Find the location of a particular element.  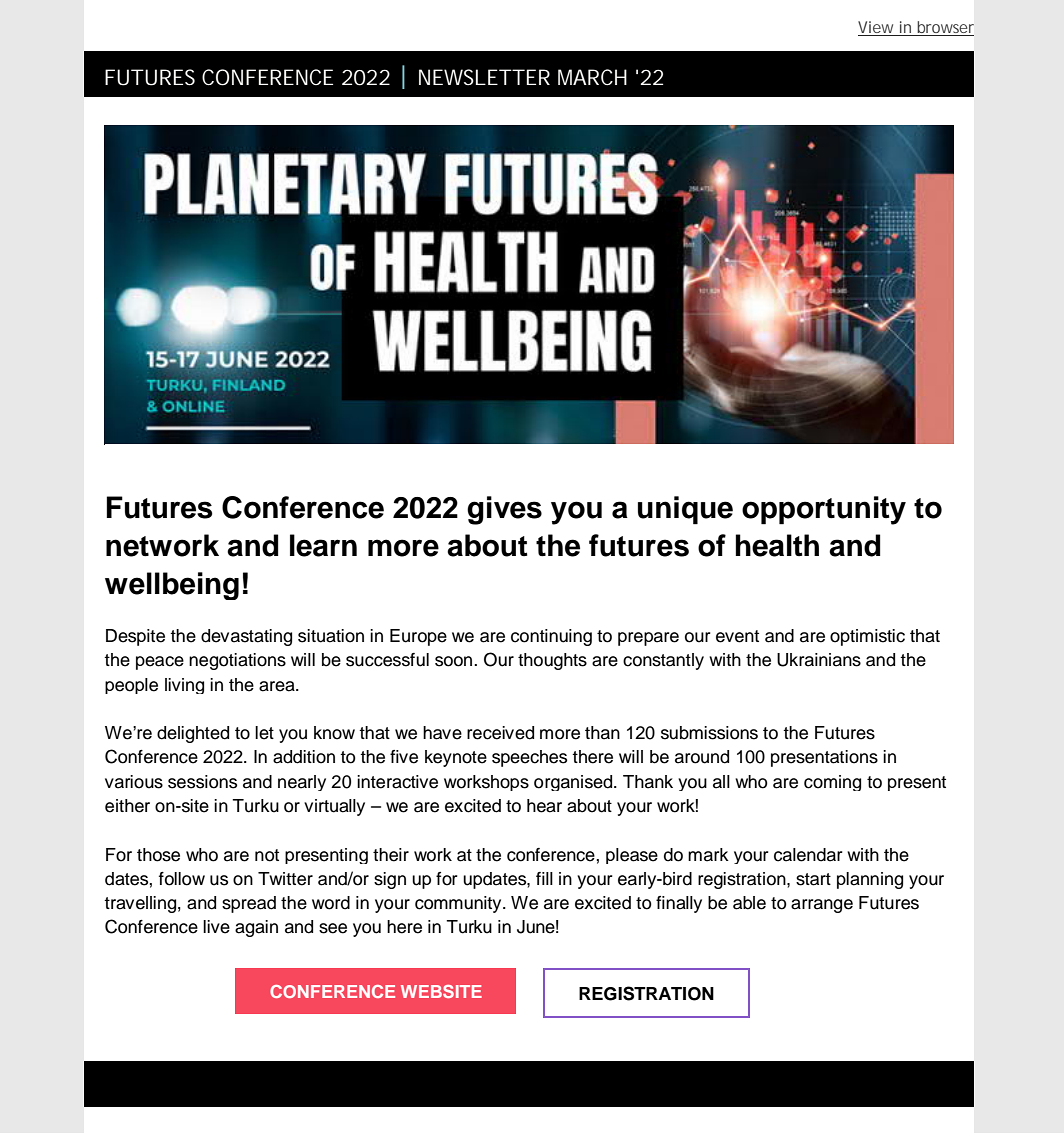

browser is located at coordinates (945, 27).
